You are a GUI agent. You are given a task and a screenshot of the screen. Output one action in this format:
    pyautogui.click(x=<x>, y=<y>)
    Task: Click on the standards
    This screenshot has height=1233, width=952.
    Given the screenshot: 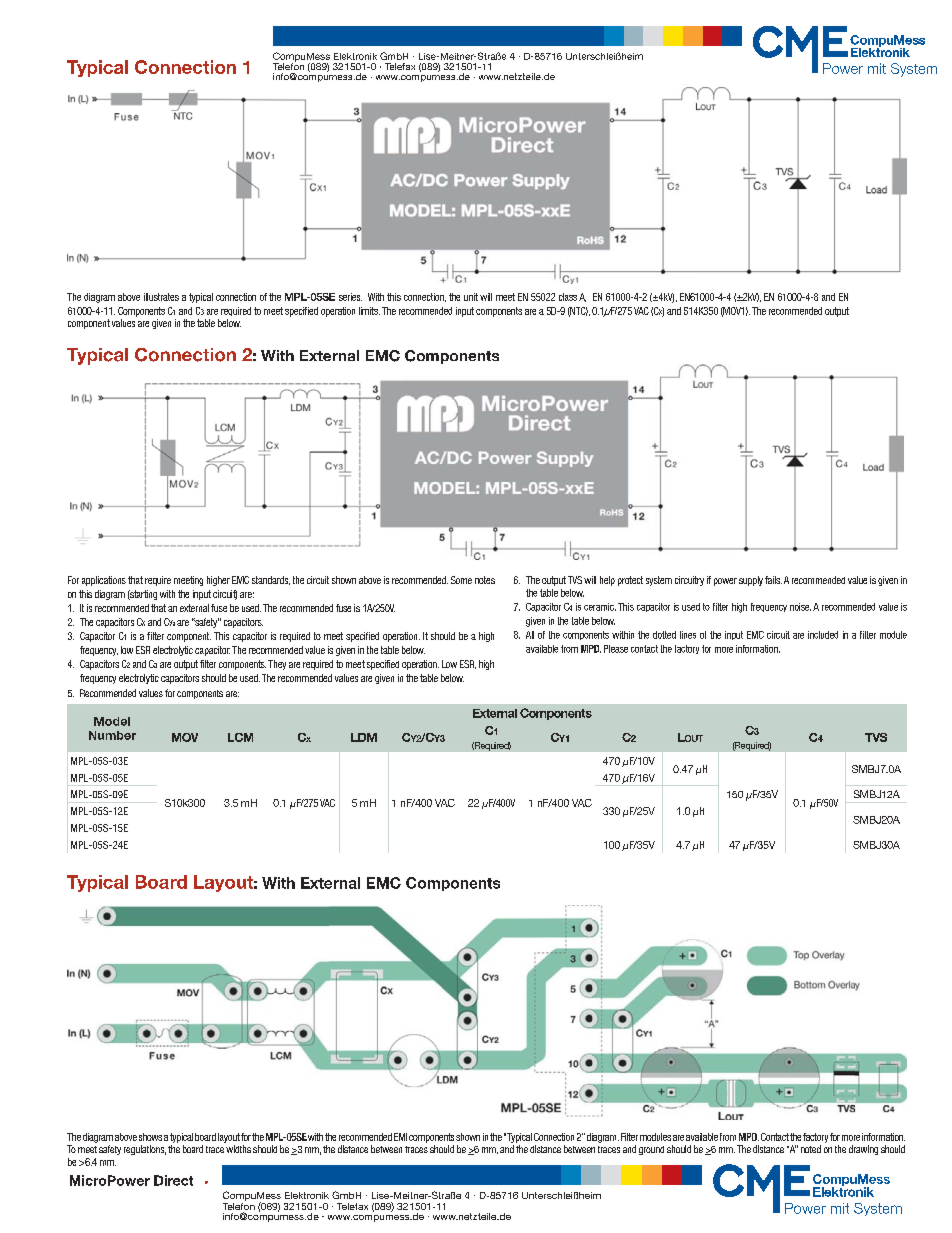 What is the action you would take?
    pyautogui.click(x=271, y=580)
